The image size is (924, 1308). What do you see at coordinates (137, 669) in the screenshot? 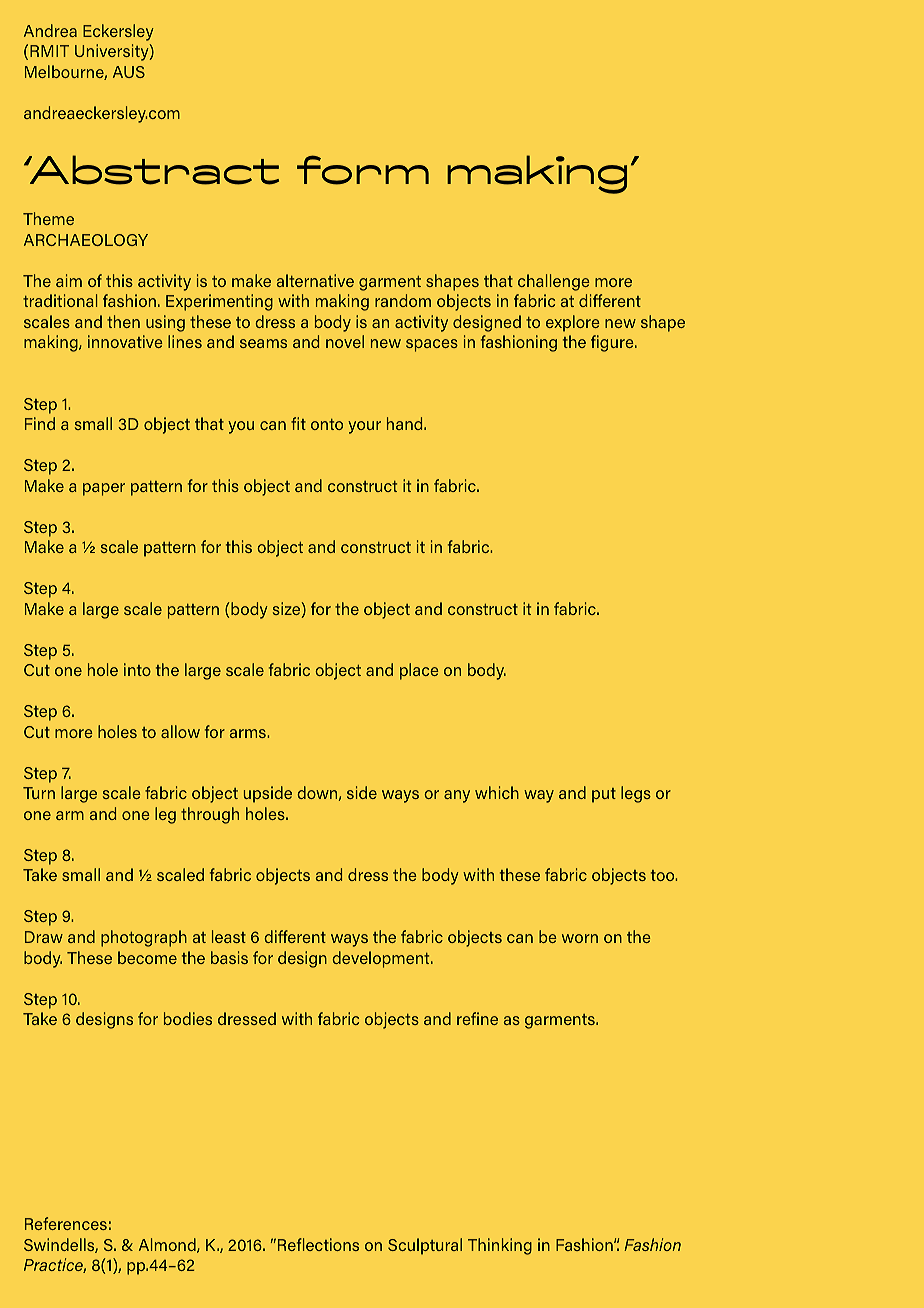
I see `into` at bounding box center [137, 669].
